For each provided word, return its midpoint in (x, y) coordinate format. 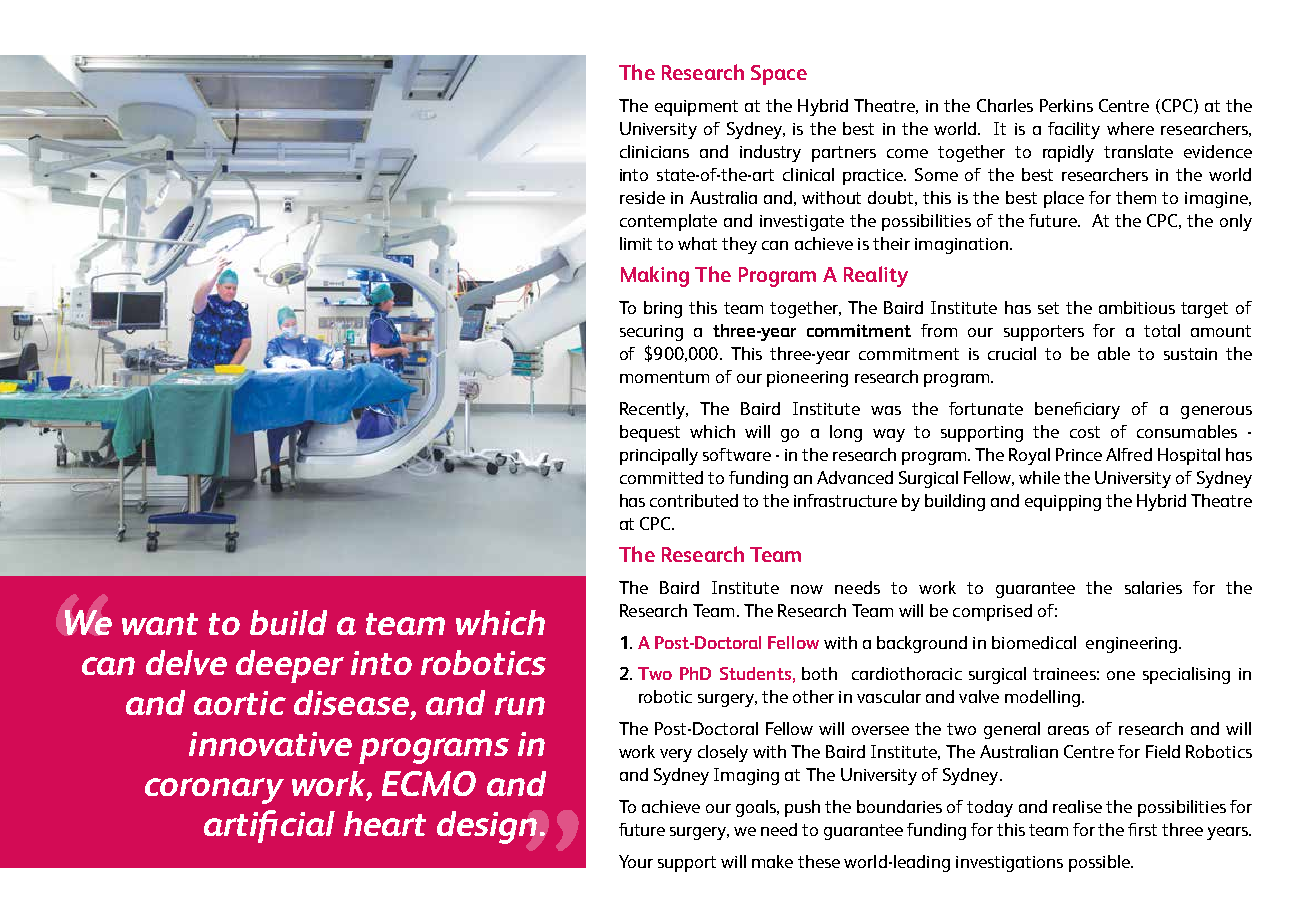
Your (636, 861)
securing (651, 333)
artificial (269, 826)
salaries (1153, 587)
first (1142, 829)
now (807, 589)
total (1162, 330)
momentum (664, 377)
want (160, 624)
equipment (696, 108)
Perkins (1066, 105)
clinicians (654, 151)
